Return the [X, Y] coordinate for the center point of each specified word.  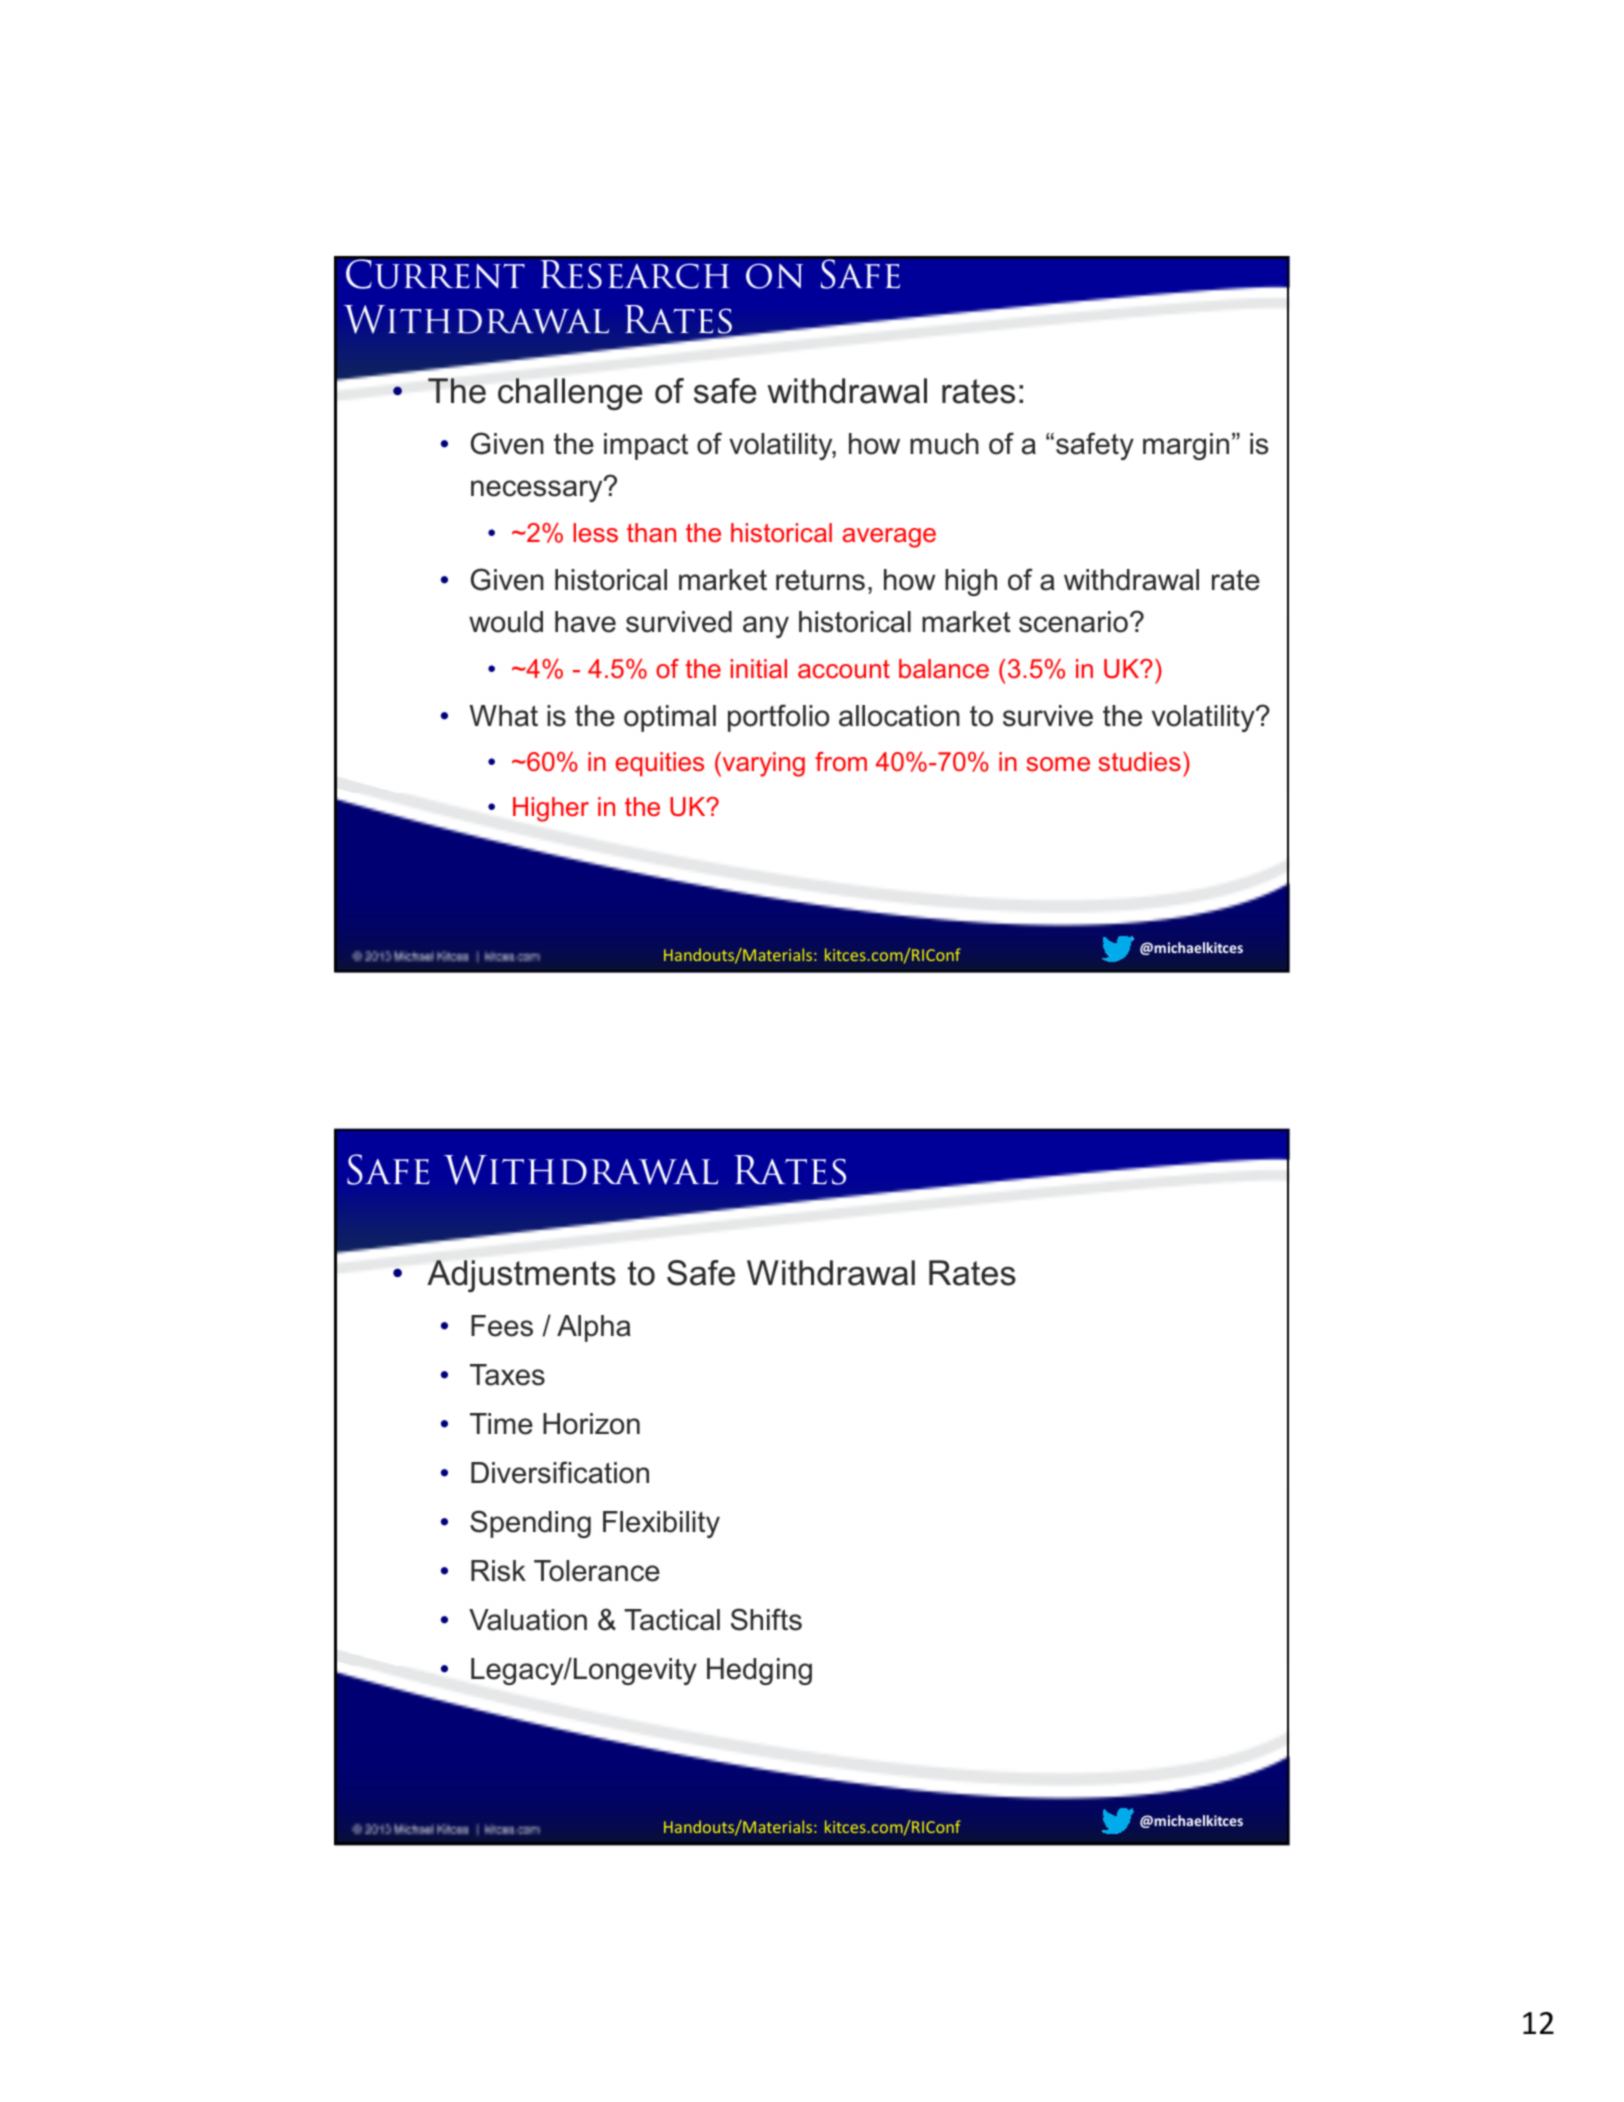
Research [635, 274]
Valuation [528, 1620]
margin [1186, 446]
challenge [570, 394]
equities [660, 764]
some [1058, 764]
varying [762, 764]
